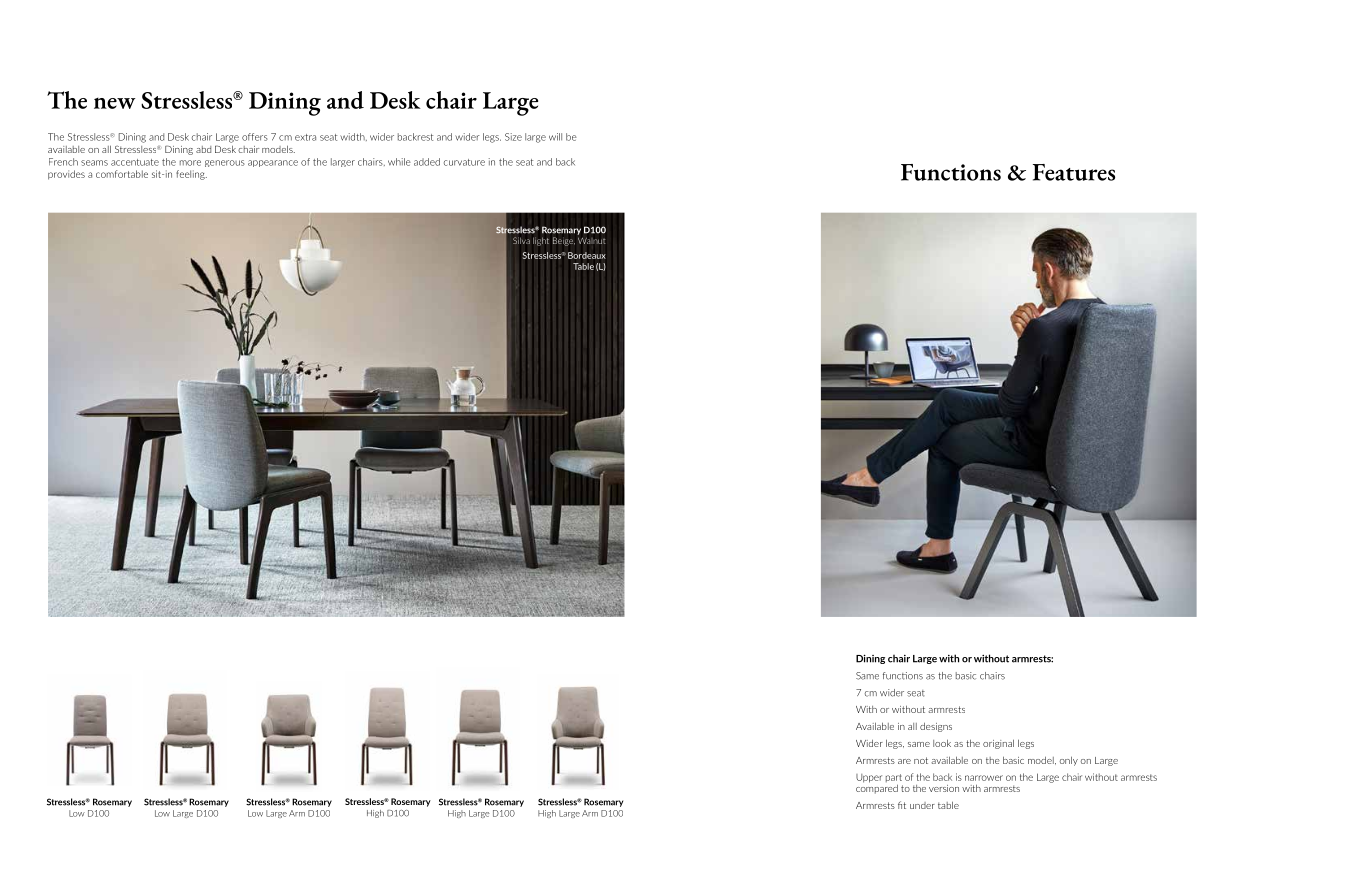  Describe the element at coordinates (203, 149) in the image. I see `abd` at that location.
